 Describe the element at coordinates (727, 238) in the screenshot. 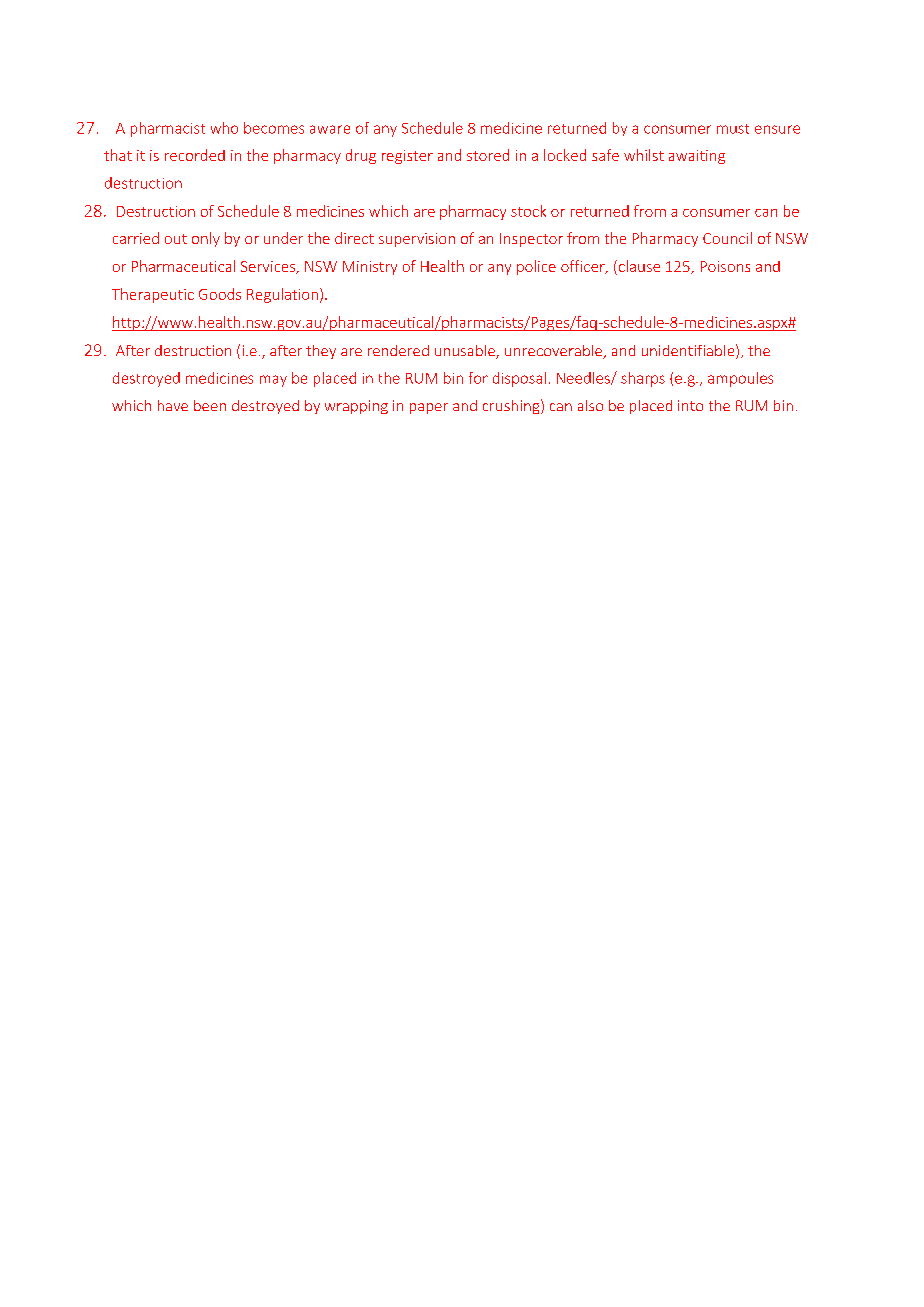

I see `Council` at that location.
